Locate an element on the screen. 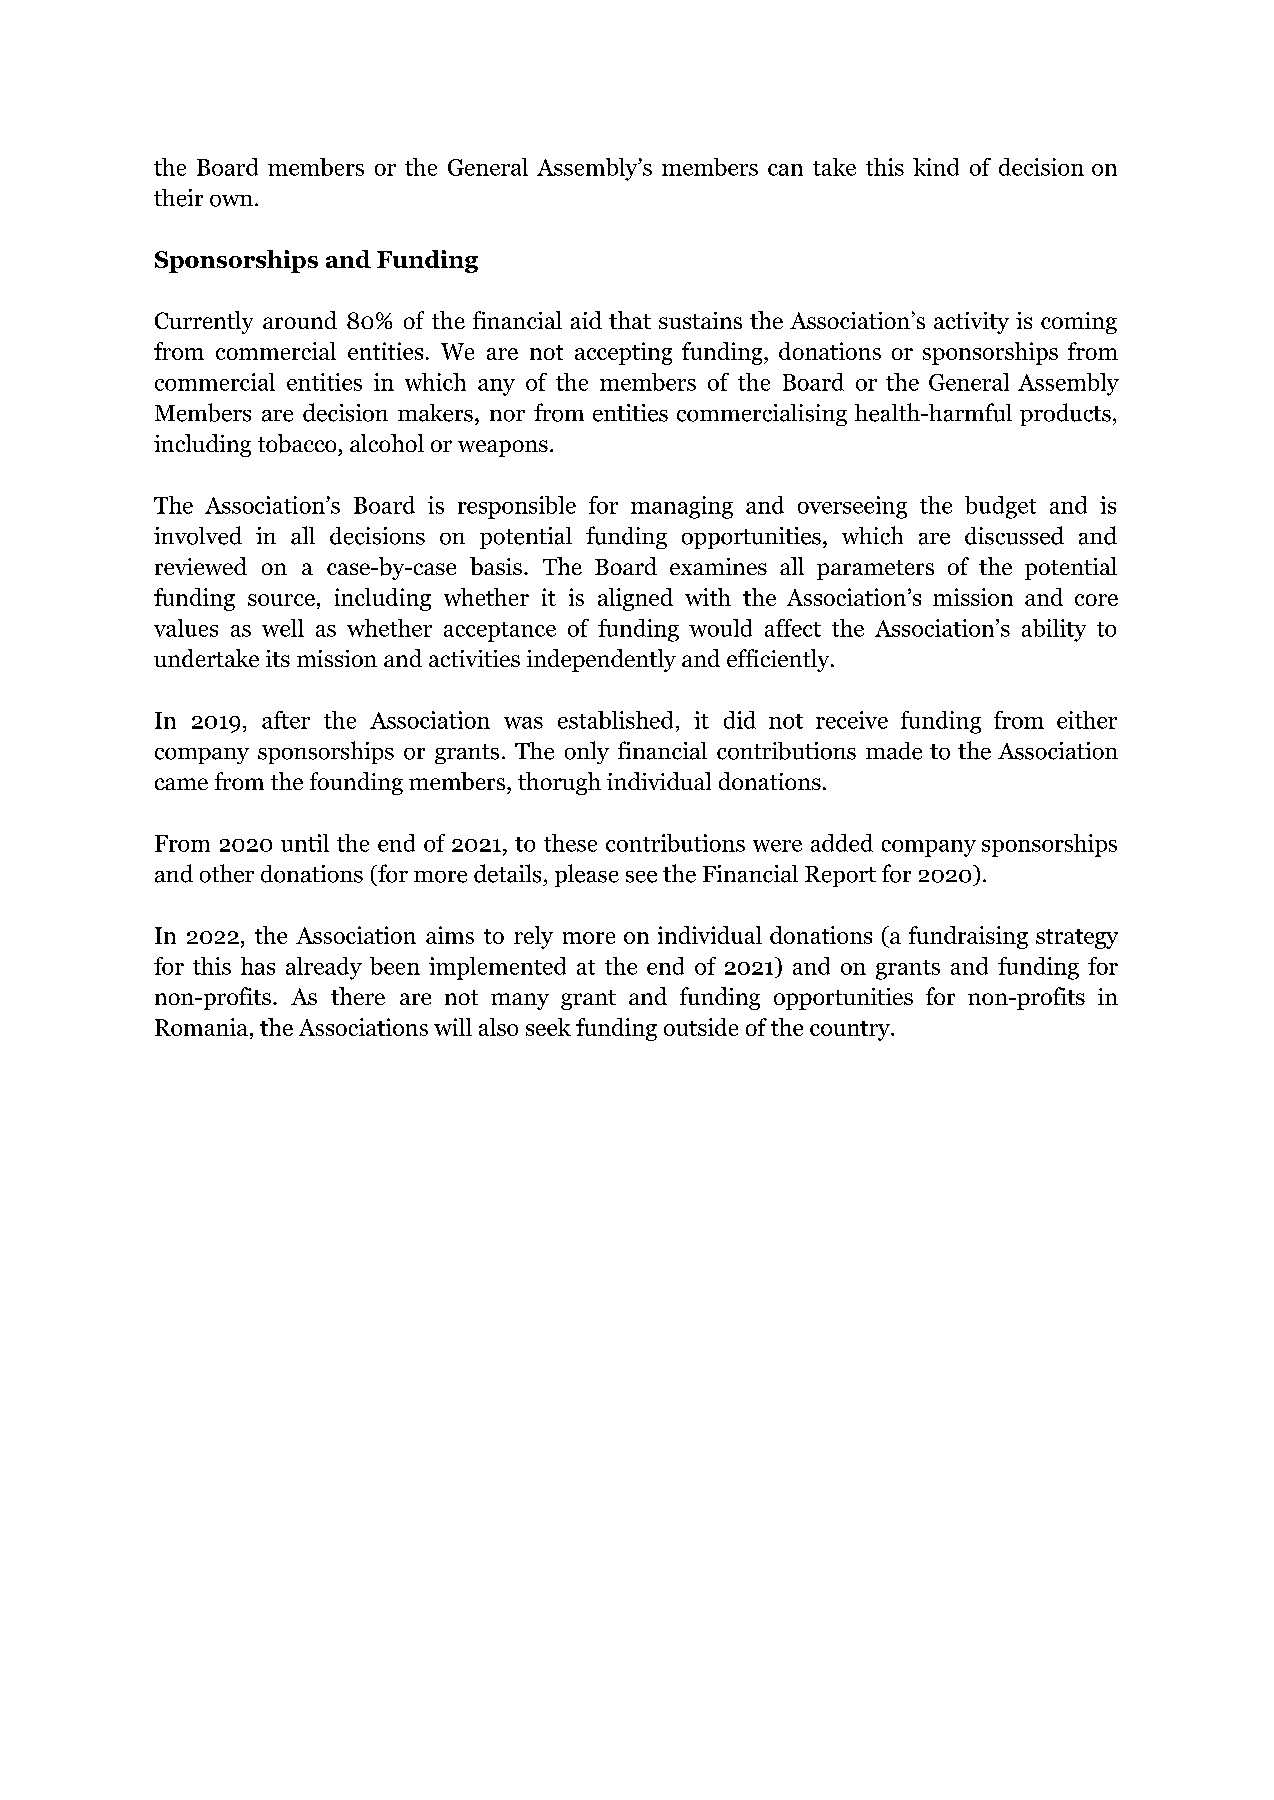  own is located at coordinates (231, 201).
